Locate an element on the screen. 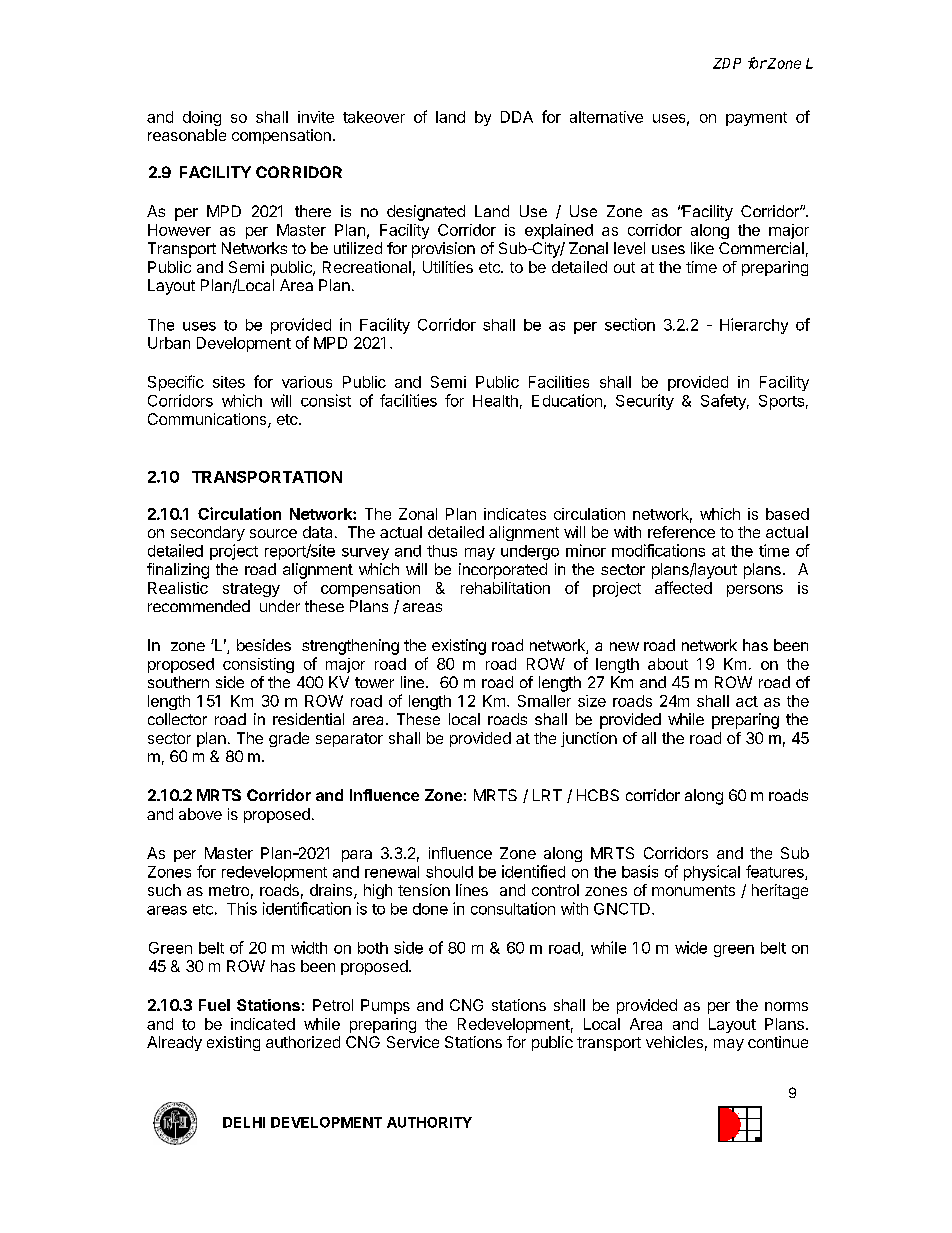 The height and width of the screenshot is (1233, 952). strategy is located at coordinates (251, 590).
